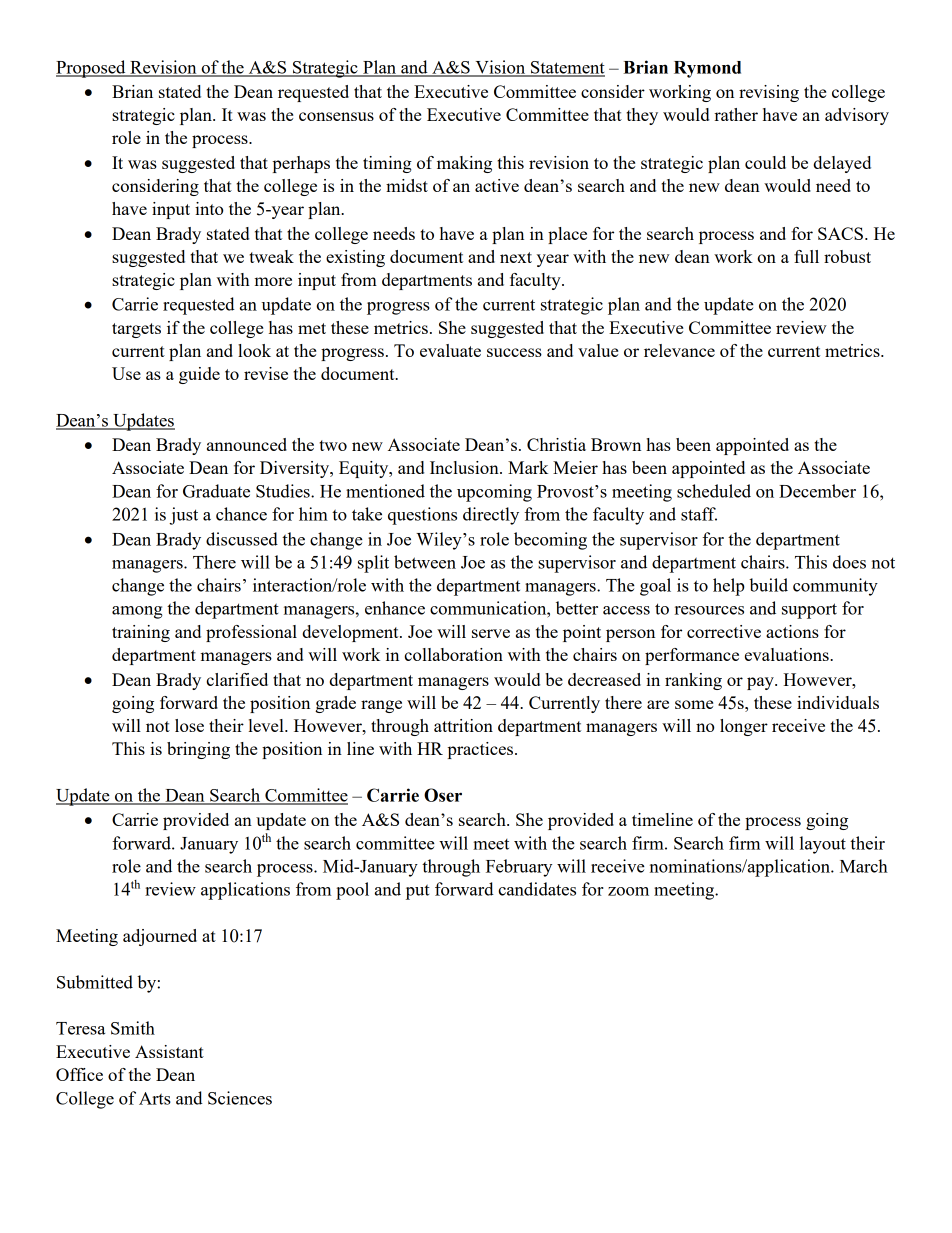  I want to click on December, so click(817, 491).
